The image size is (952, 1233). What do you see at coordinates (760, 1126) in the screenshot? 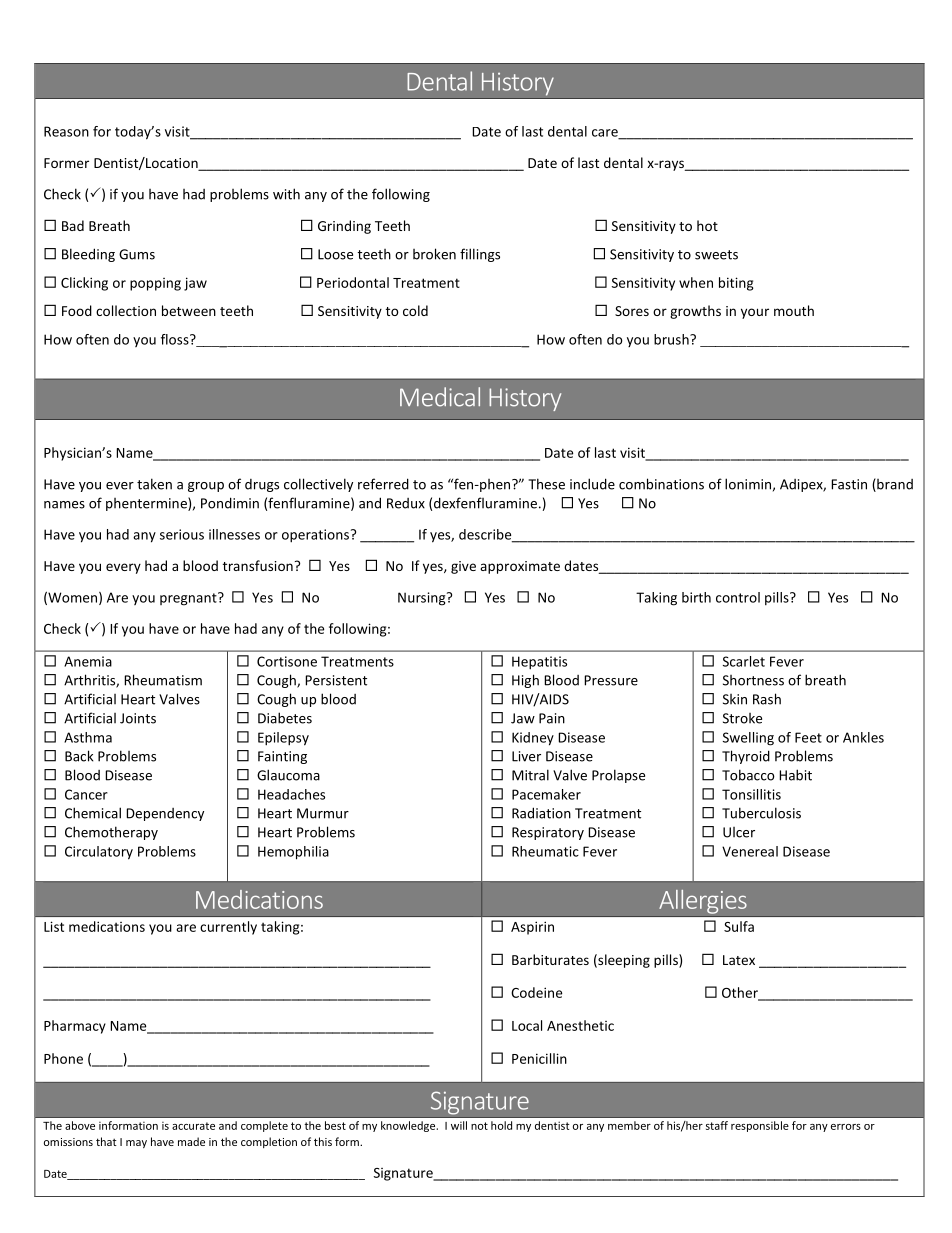
I see `responsible` at bounding box center [760, 1126].
